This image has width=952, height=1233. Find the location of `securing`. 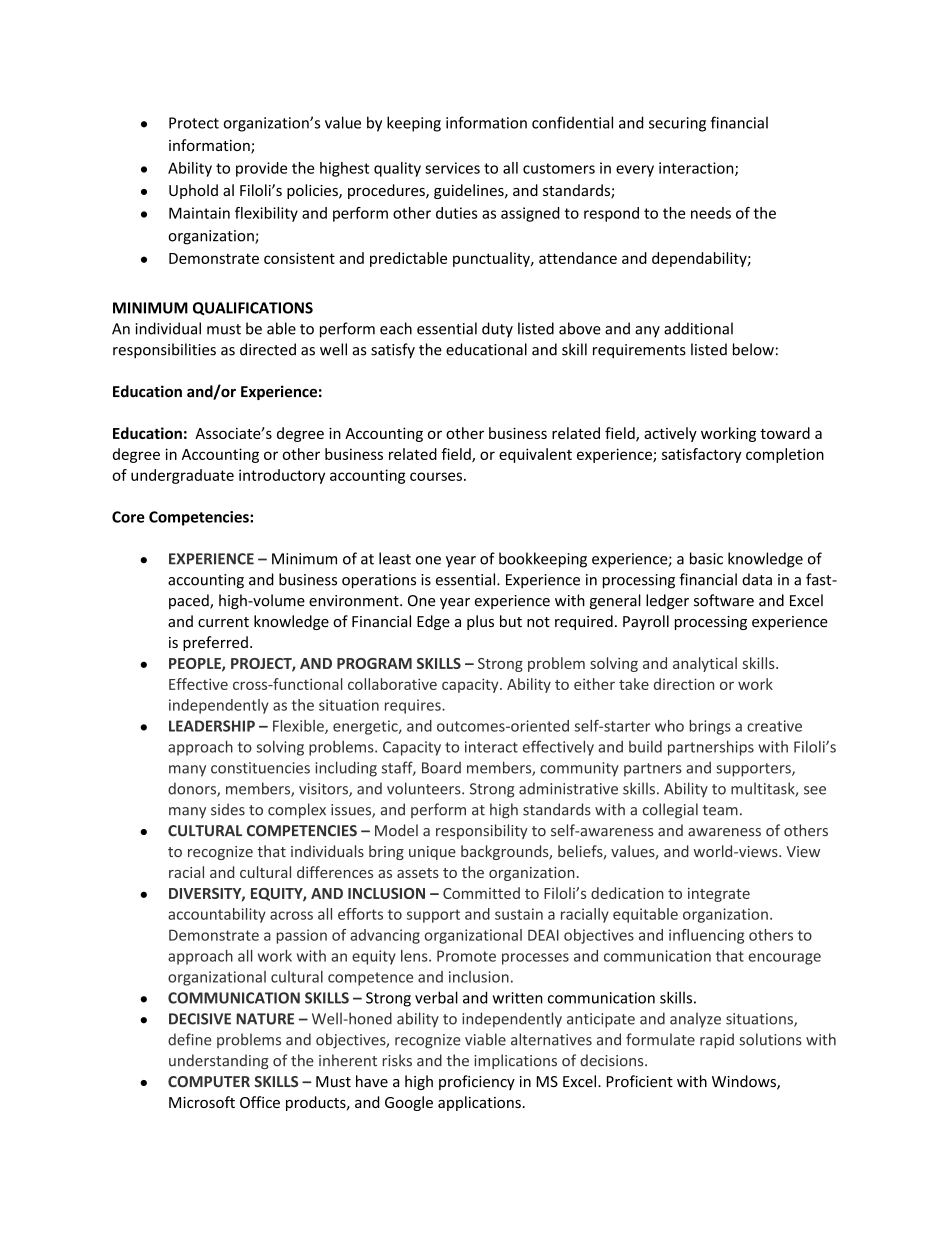

securing is located at coordinates (677, 124).
